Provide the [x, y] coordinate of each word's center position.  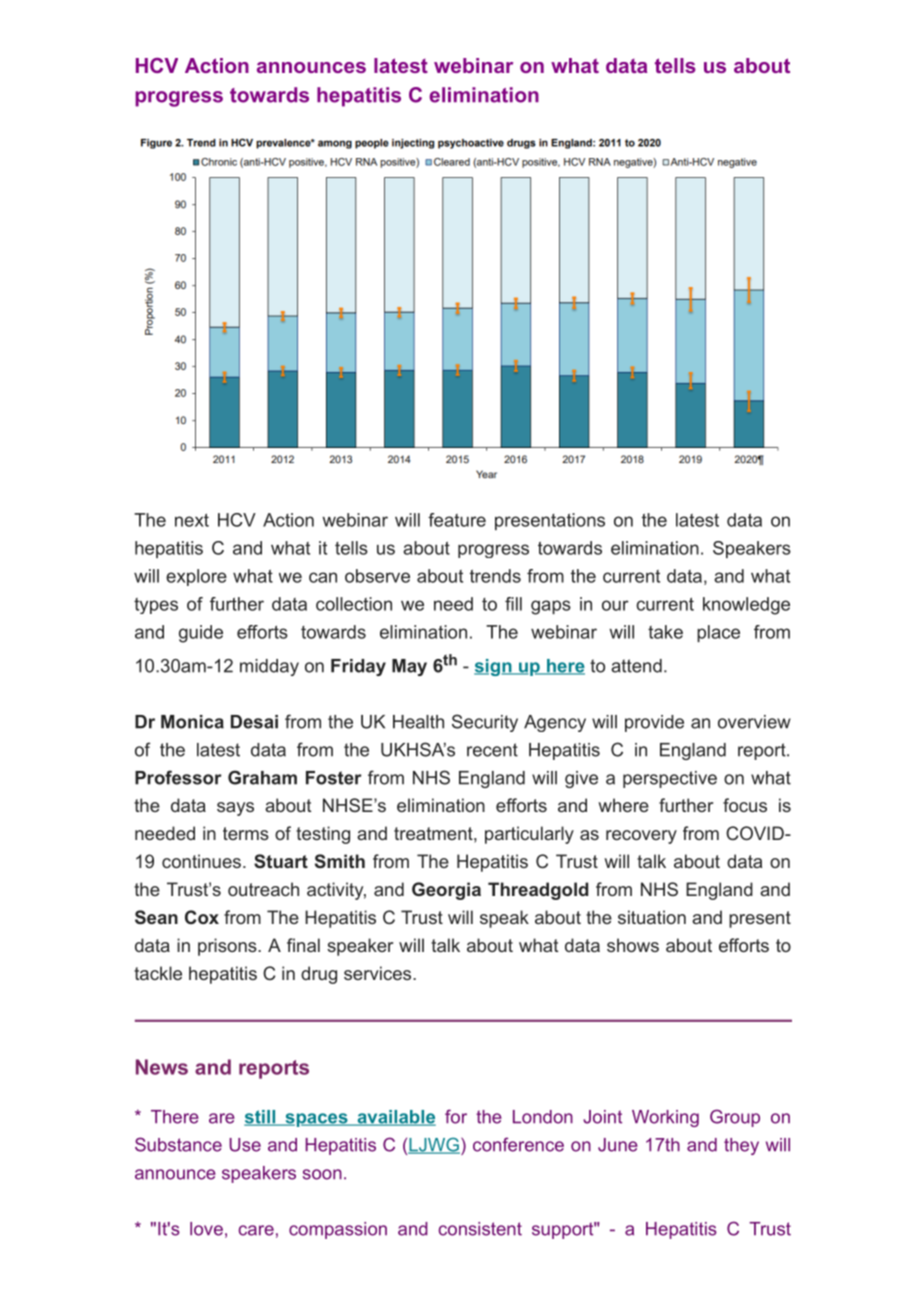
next [192, 520]
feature [457, 520]
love [206, 1229]
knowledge [746, 606]
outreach [263, 889]
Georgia [446, 891]
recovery [641, 837]
